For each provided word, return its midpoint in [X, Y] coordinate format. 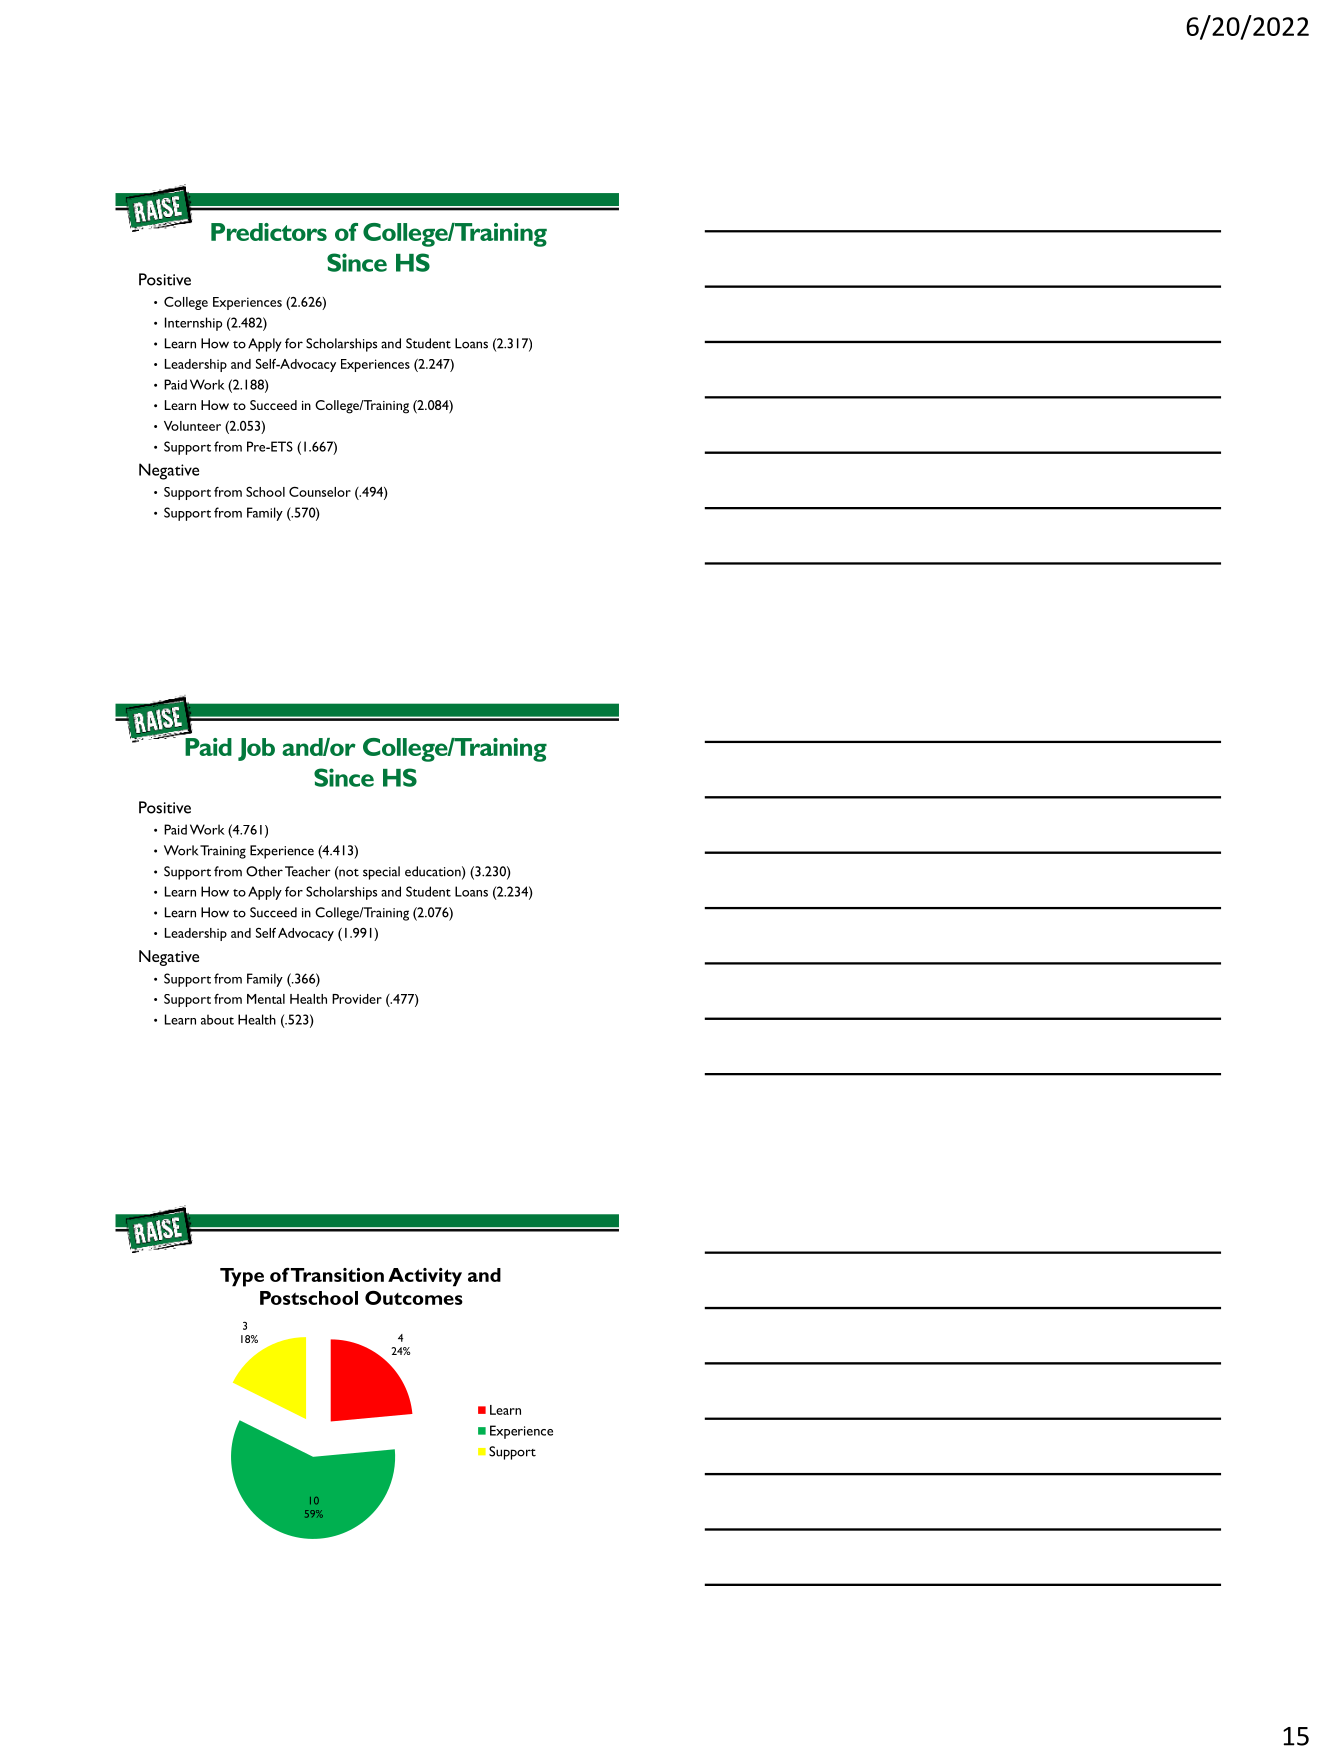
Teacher [308, 871]
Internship [193, 324]
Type [242, 1277]
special [381, 873]
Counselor [320, 492]
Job [256, 749]
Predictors [269, 232]
